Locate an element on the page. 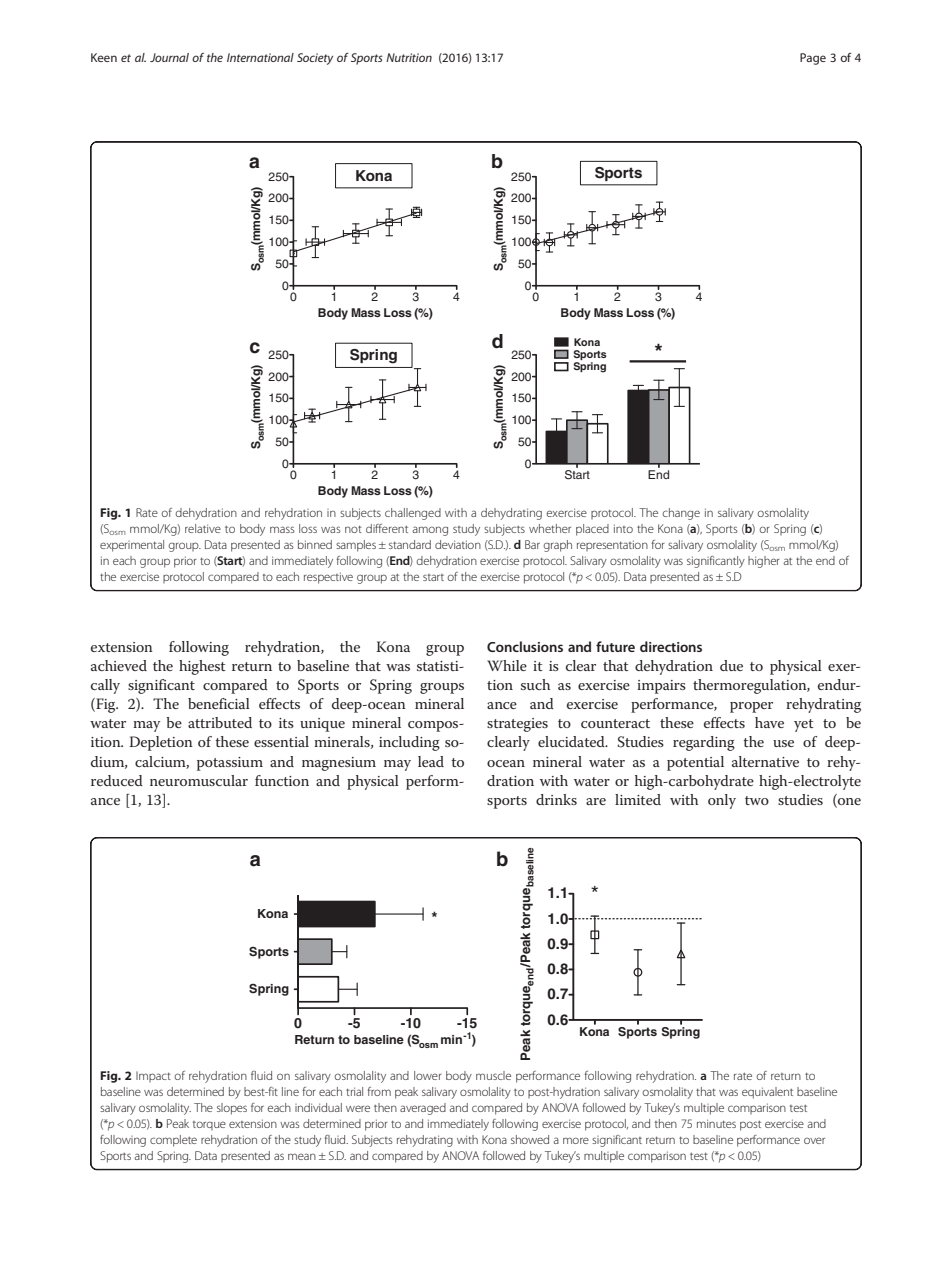  Page is located at coordinates (813, 59).
